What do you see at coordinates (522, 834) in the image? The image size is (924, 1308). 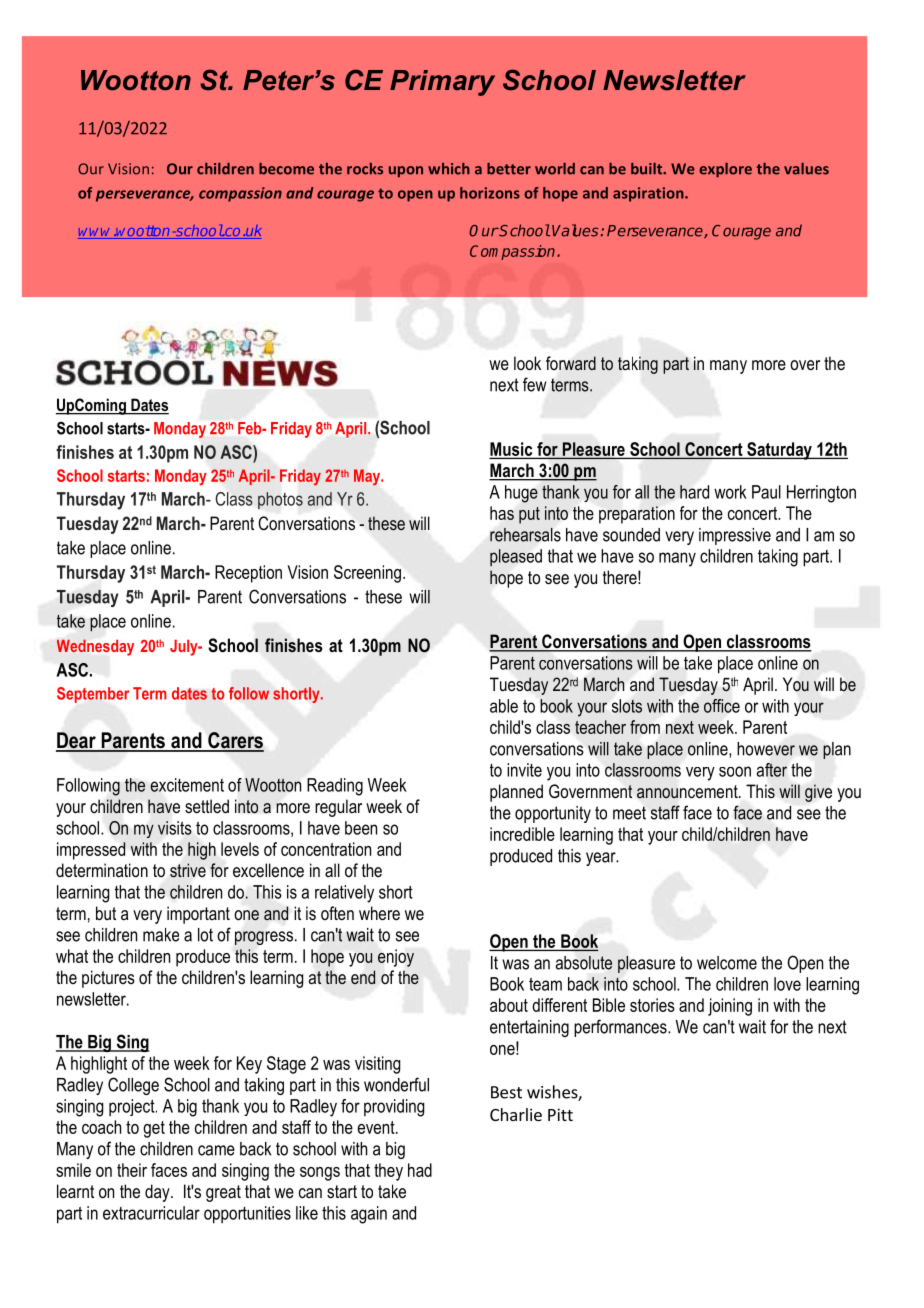 I see `incredible` at bounding box center [522, 834].
